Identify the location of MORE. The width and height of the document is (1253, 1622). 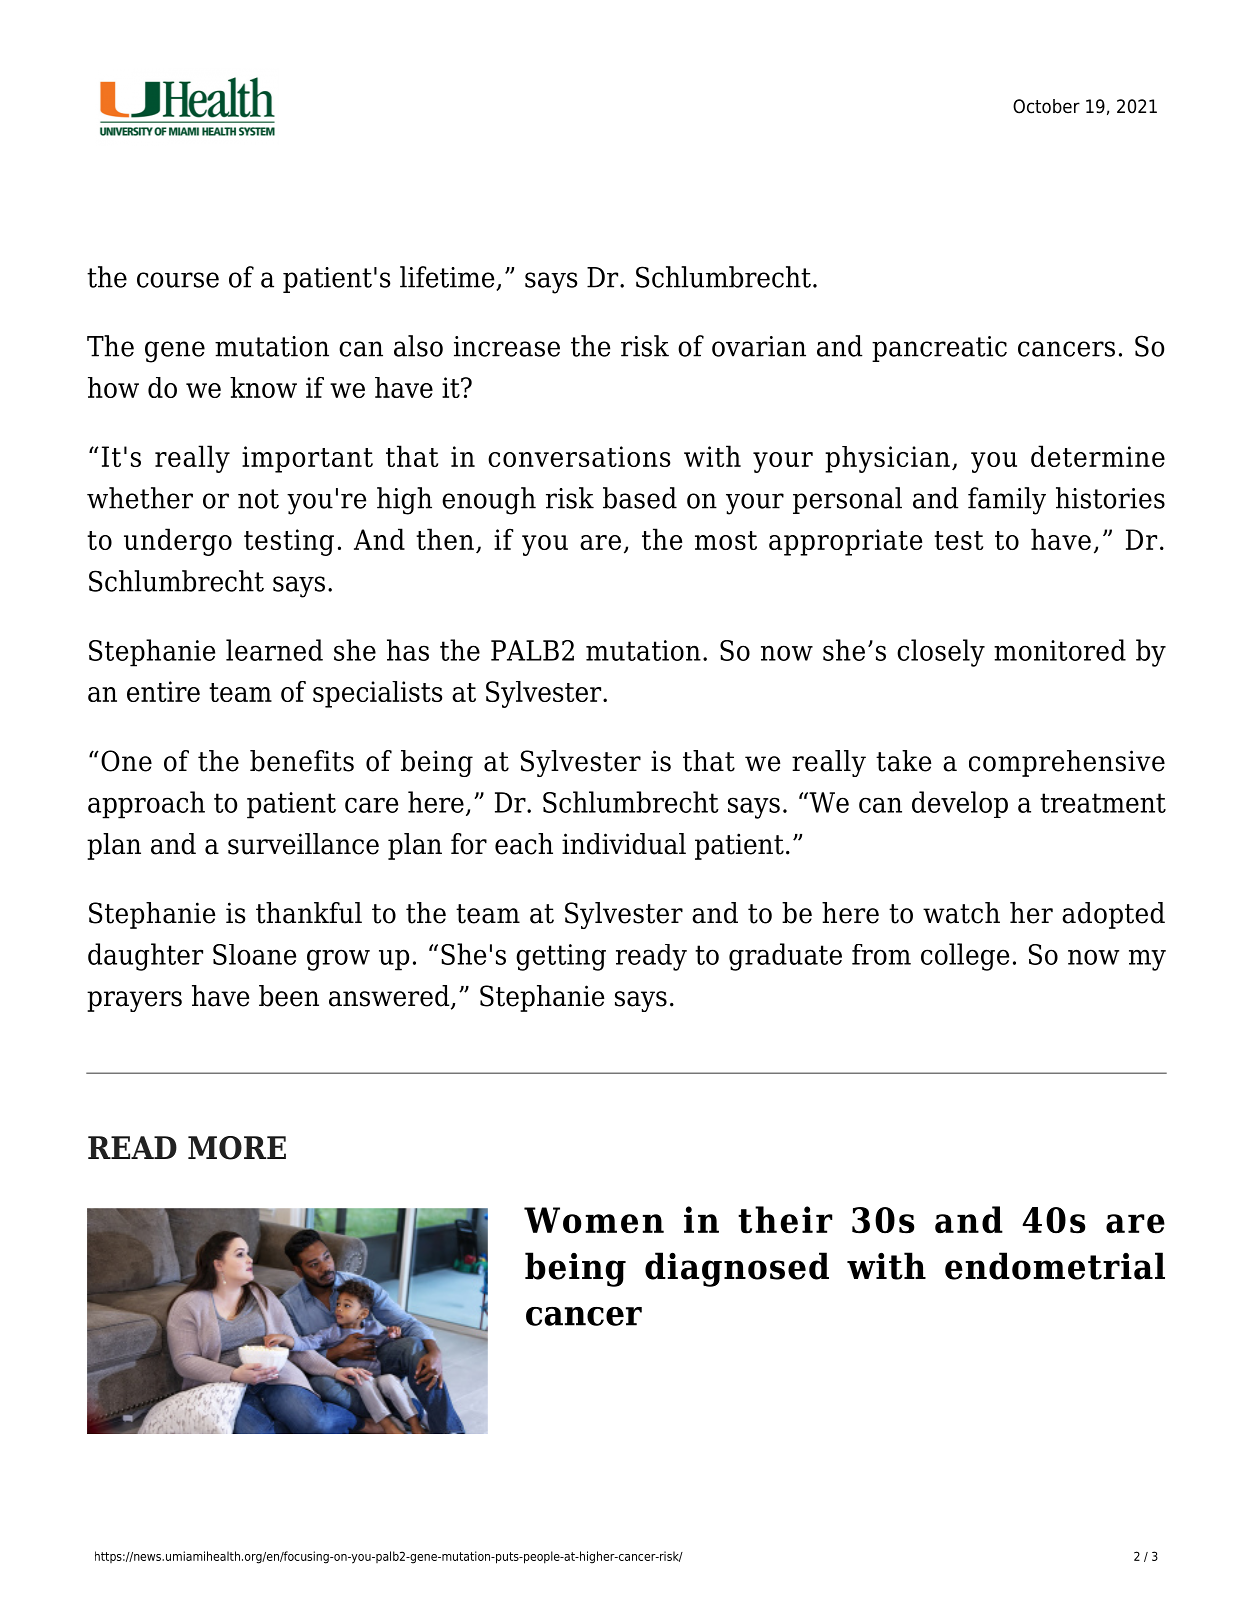
(237, 1148).
